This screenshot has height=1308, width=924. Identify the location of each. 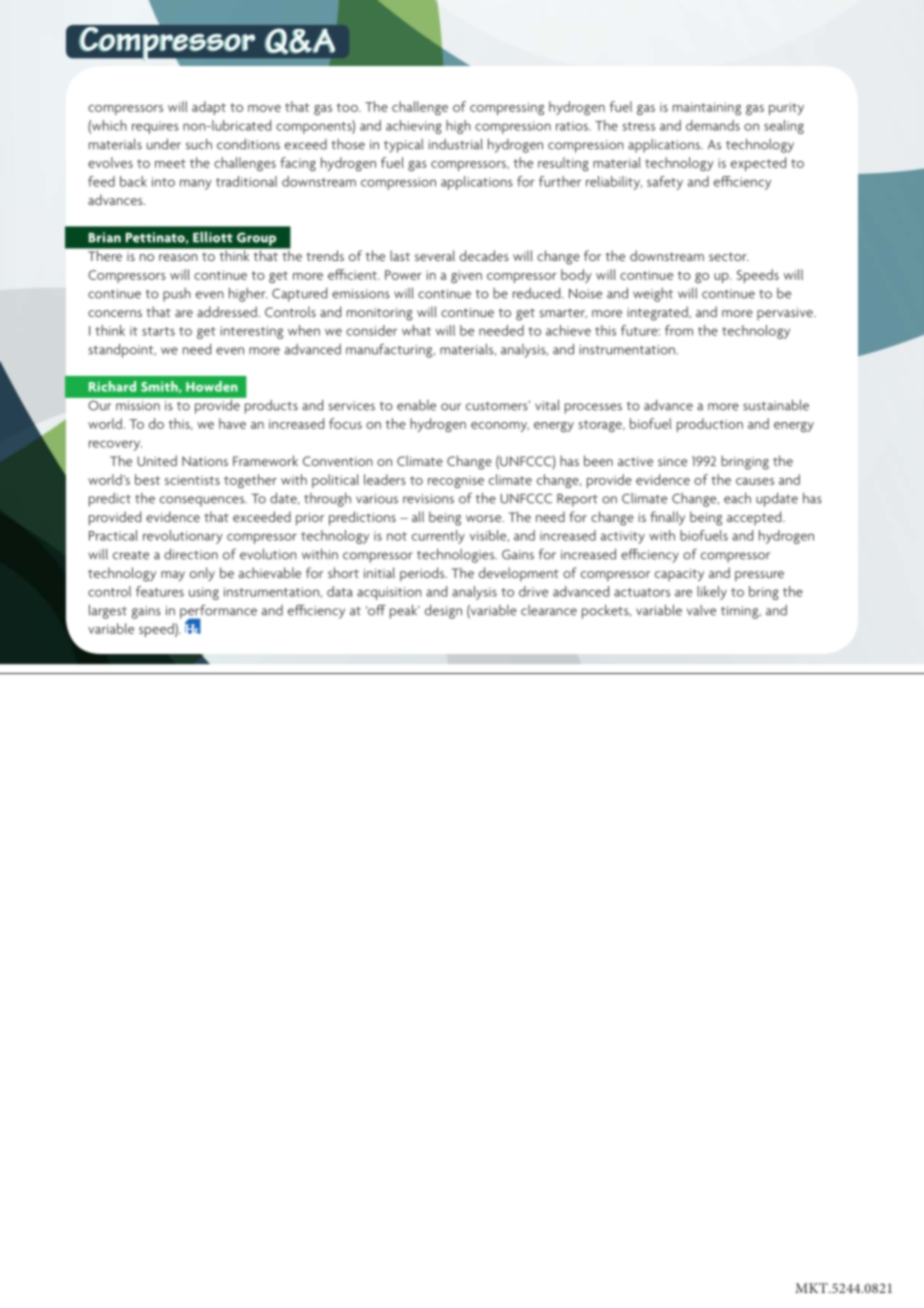
(737, 498).
